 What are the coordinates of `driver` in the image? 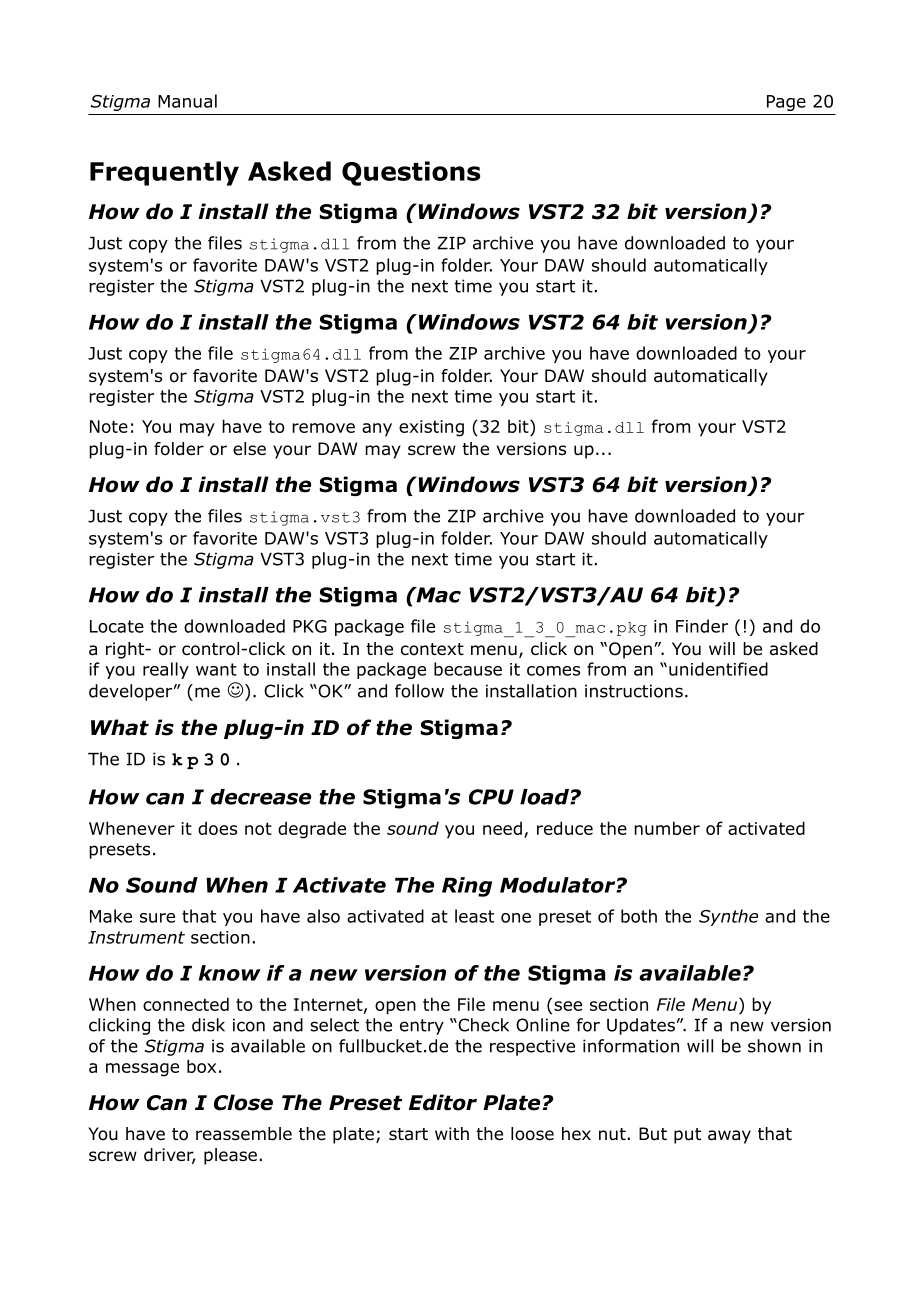 It's located at (169, 1156).
